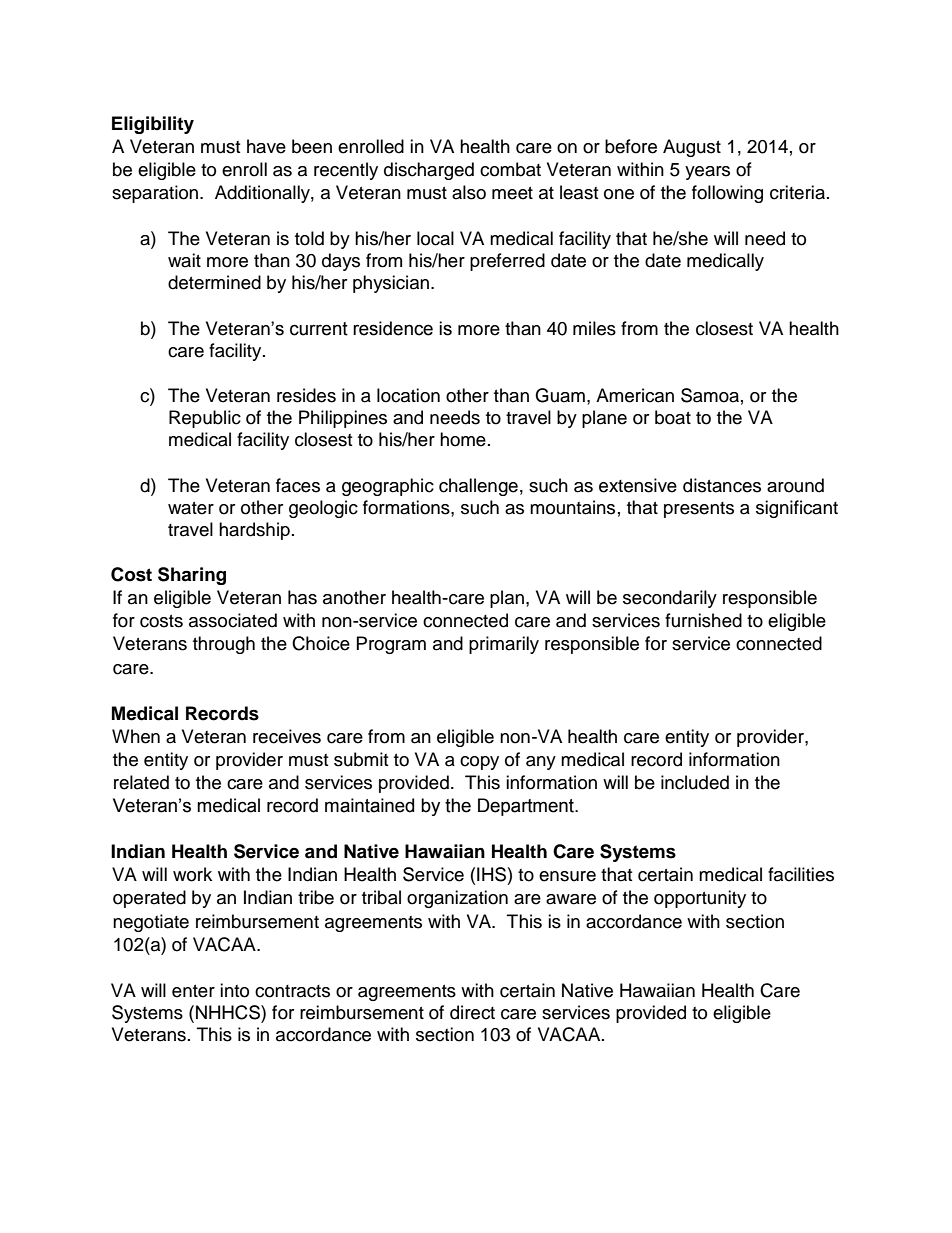 This image has height=1233, width=952. I want to click on August, so click(692, 148).
